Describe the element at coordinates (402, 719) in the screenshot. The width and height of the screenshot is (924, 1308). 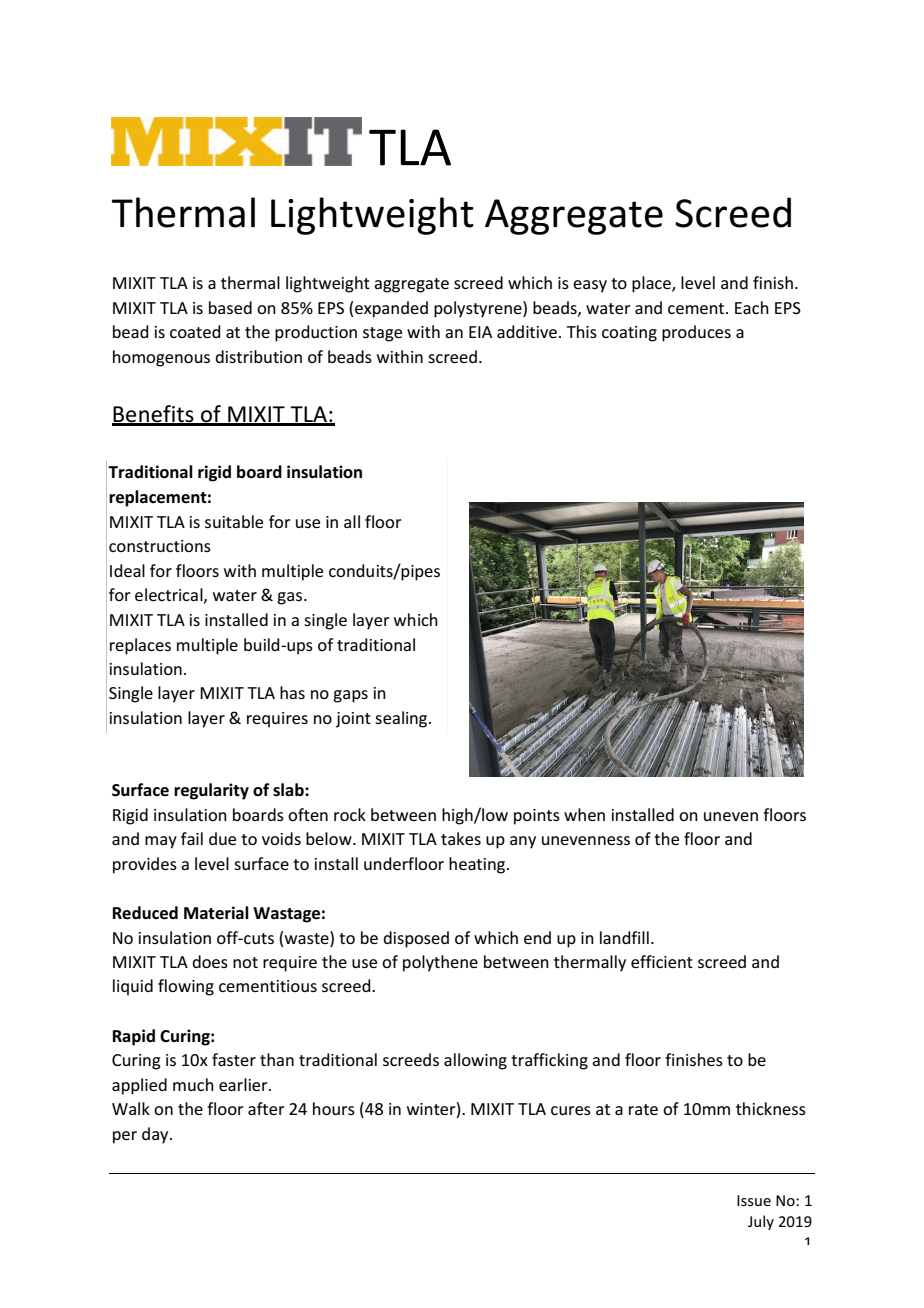
I see `sealing` at that location.
